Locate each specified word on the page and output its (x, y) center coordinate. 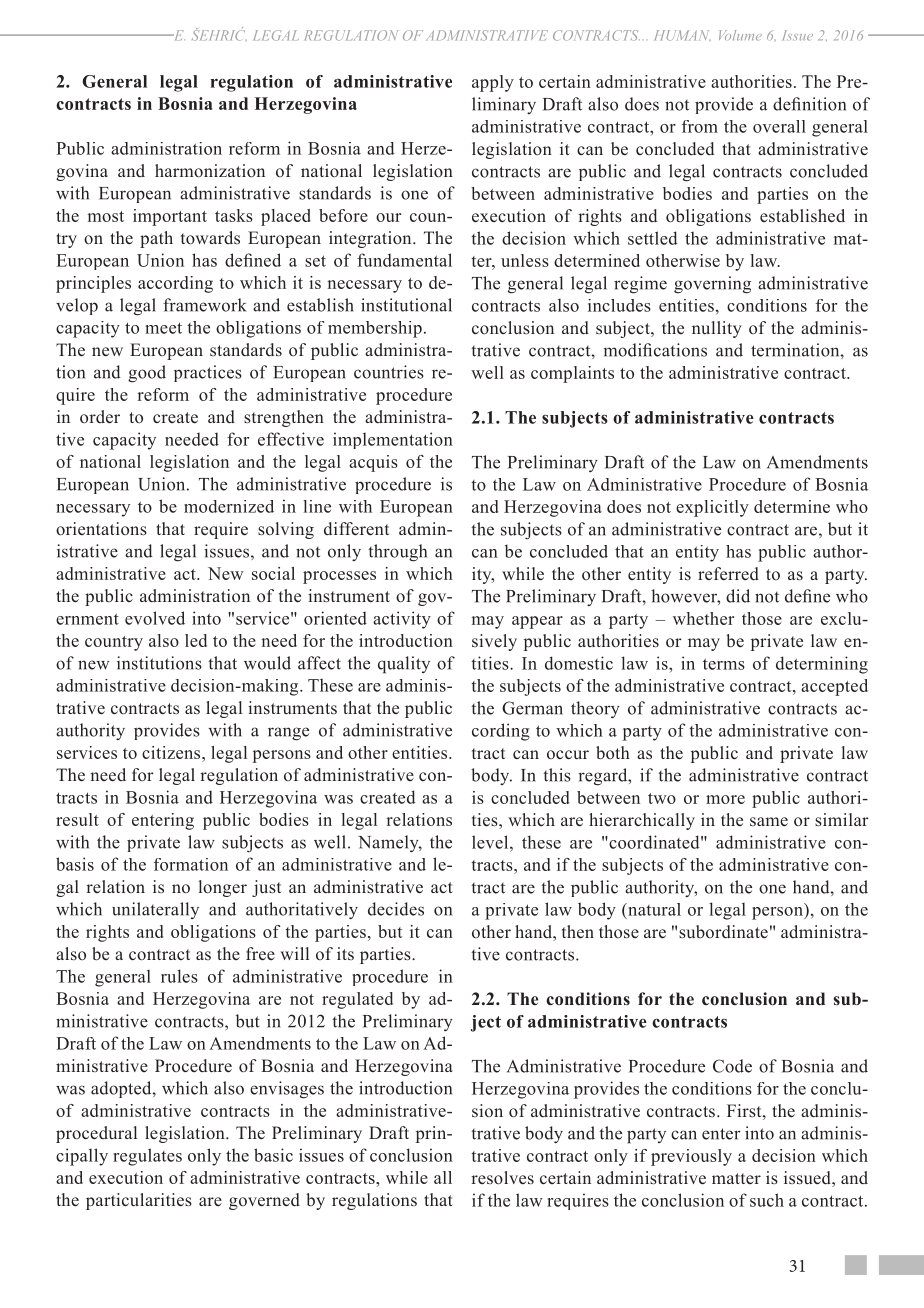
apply (493, 83)
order (100, 417)
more (725, 799)
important (170, 217)
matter (736, 1178)
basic (273, 1155)
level (491, 842)
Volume (740, 35)
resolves (502, 1178)
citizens (172, 752)
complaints (572, 374)
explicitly (712, 508)
